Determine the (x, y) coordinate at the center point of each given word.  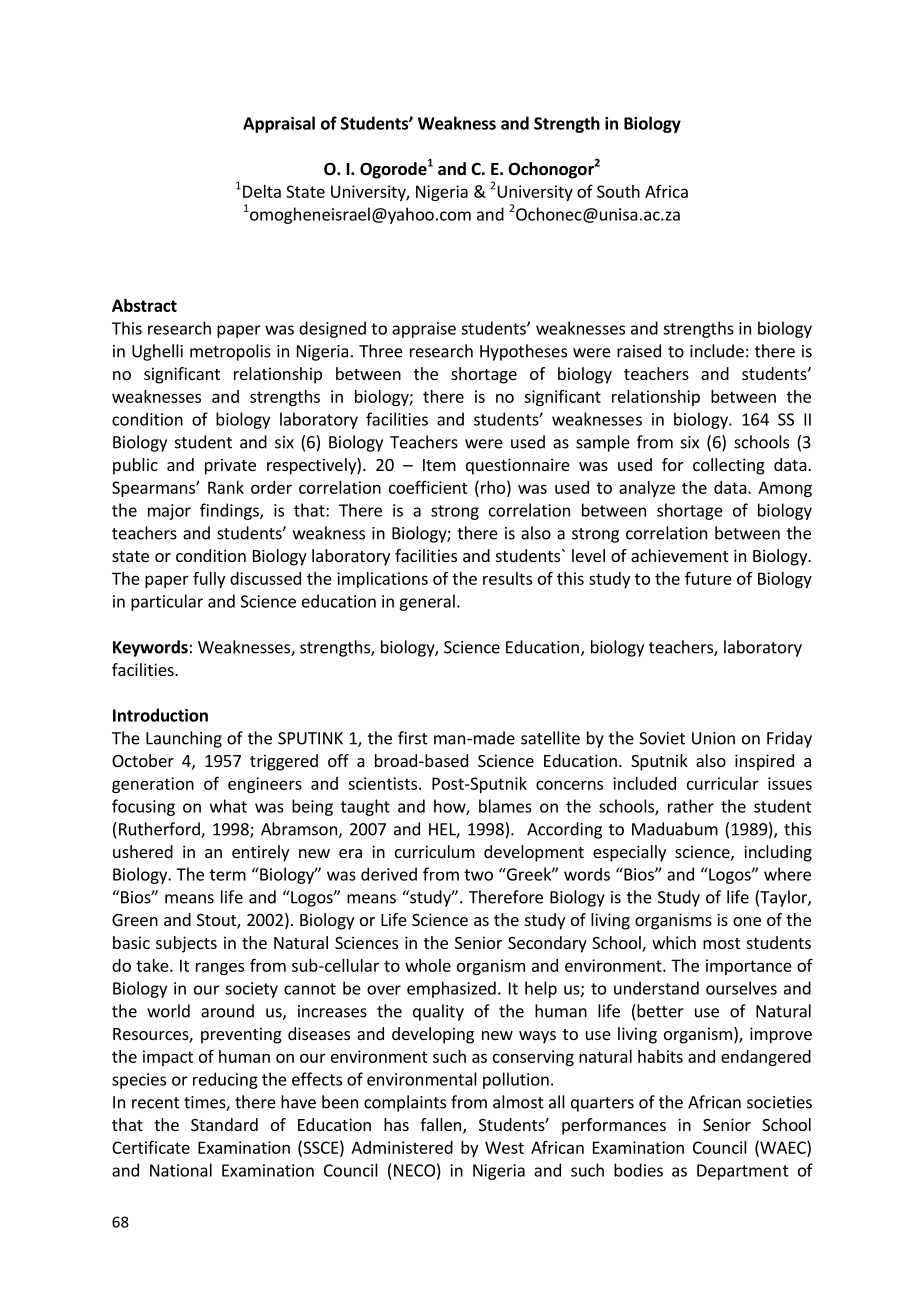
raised (639, 351)
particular (167, 602)
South (618, 191)
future (708, 578)
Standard (224, 1124)
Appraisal (279, 124)
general (427, 602)
